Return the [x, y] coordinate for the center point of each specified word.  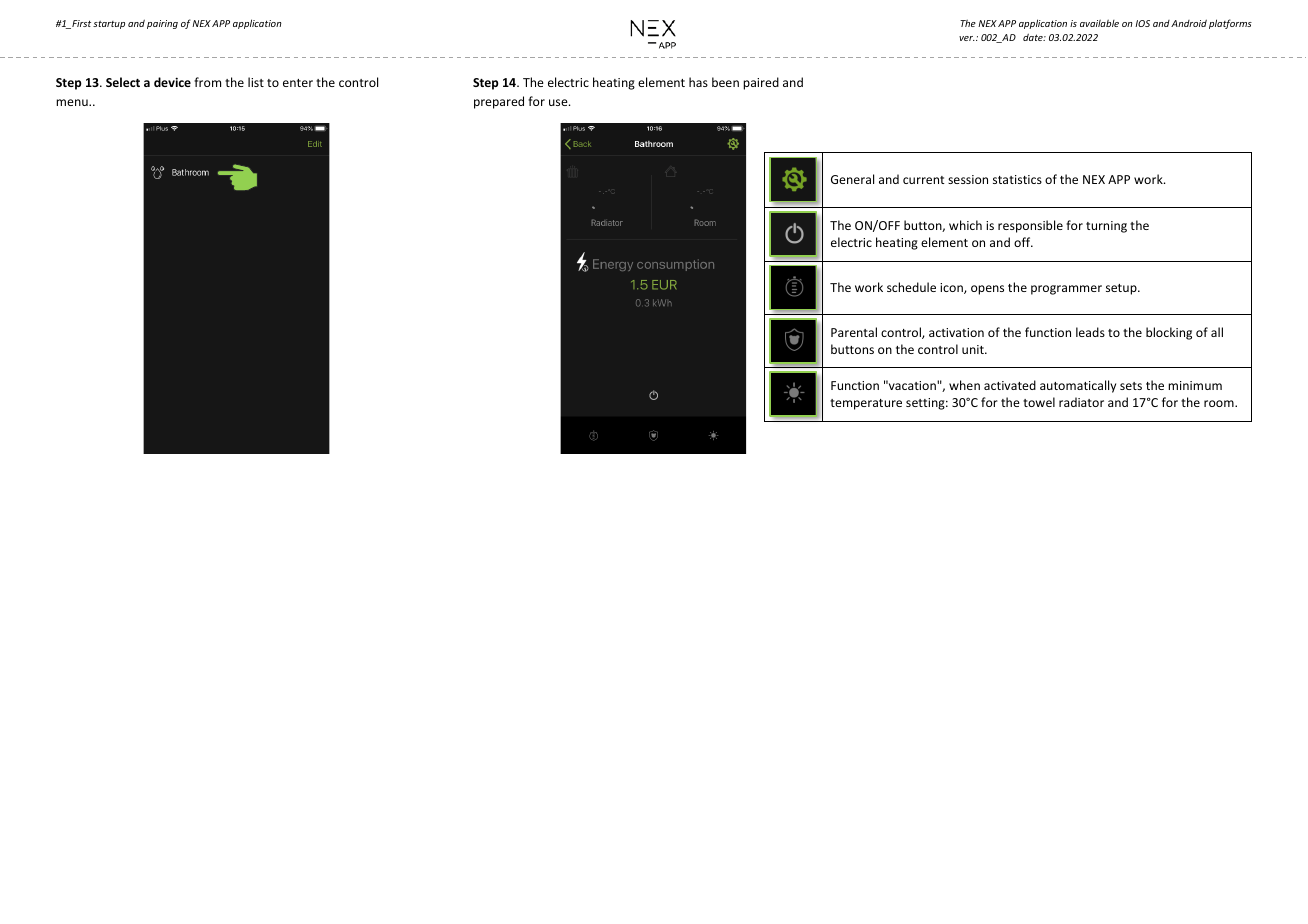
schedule [911, 287]
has [698, 82]
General [852, 179]
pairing [162, 24]
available [1099, 23]
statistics [1017, 179]
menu [73, 102]
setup [1122, 289]
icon [952, 288]
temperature [866, 404]
